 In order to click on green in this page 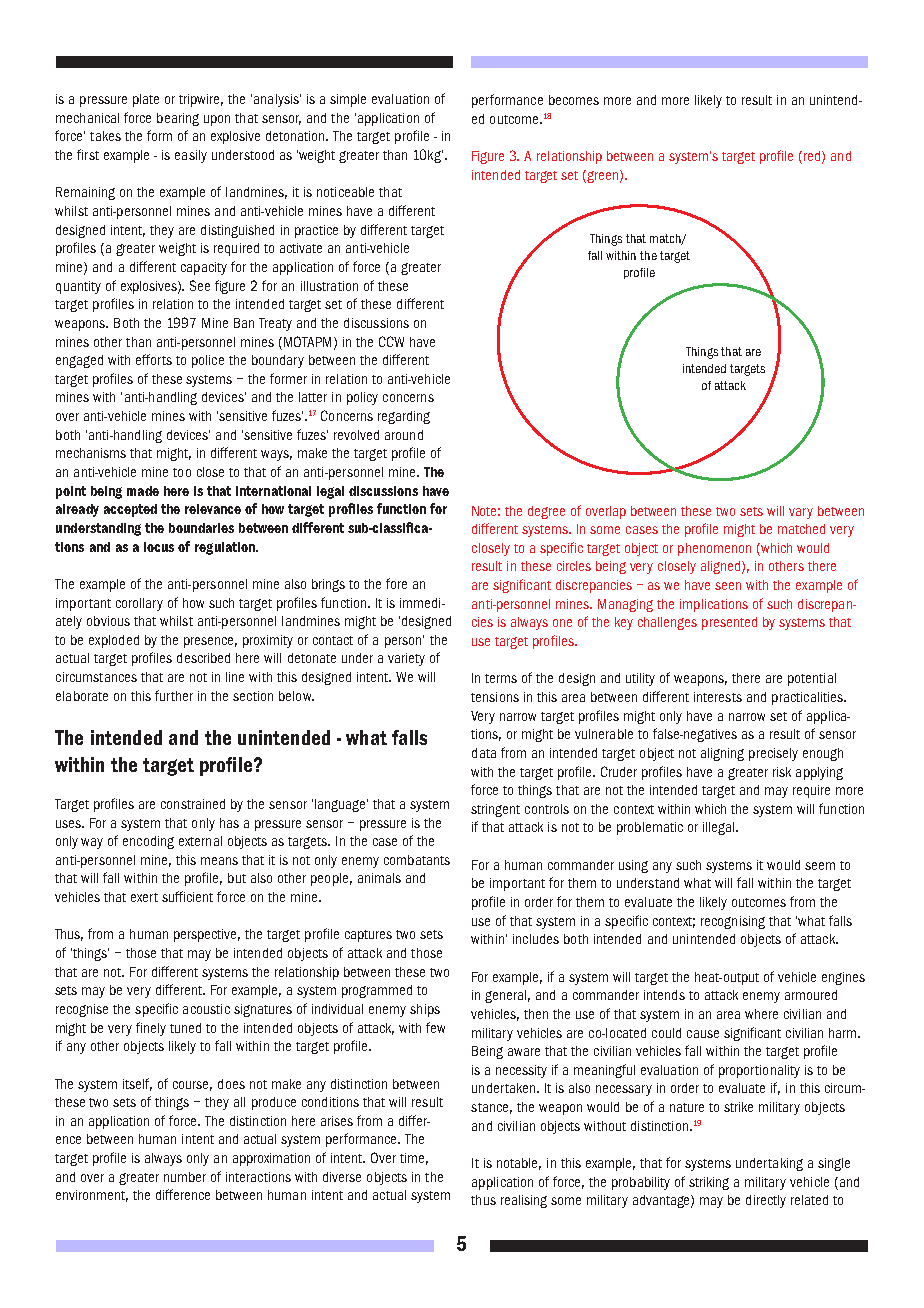, I will do `click(602, 177)`.
